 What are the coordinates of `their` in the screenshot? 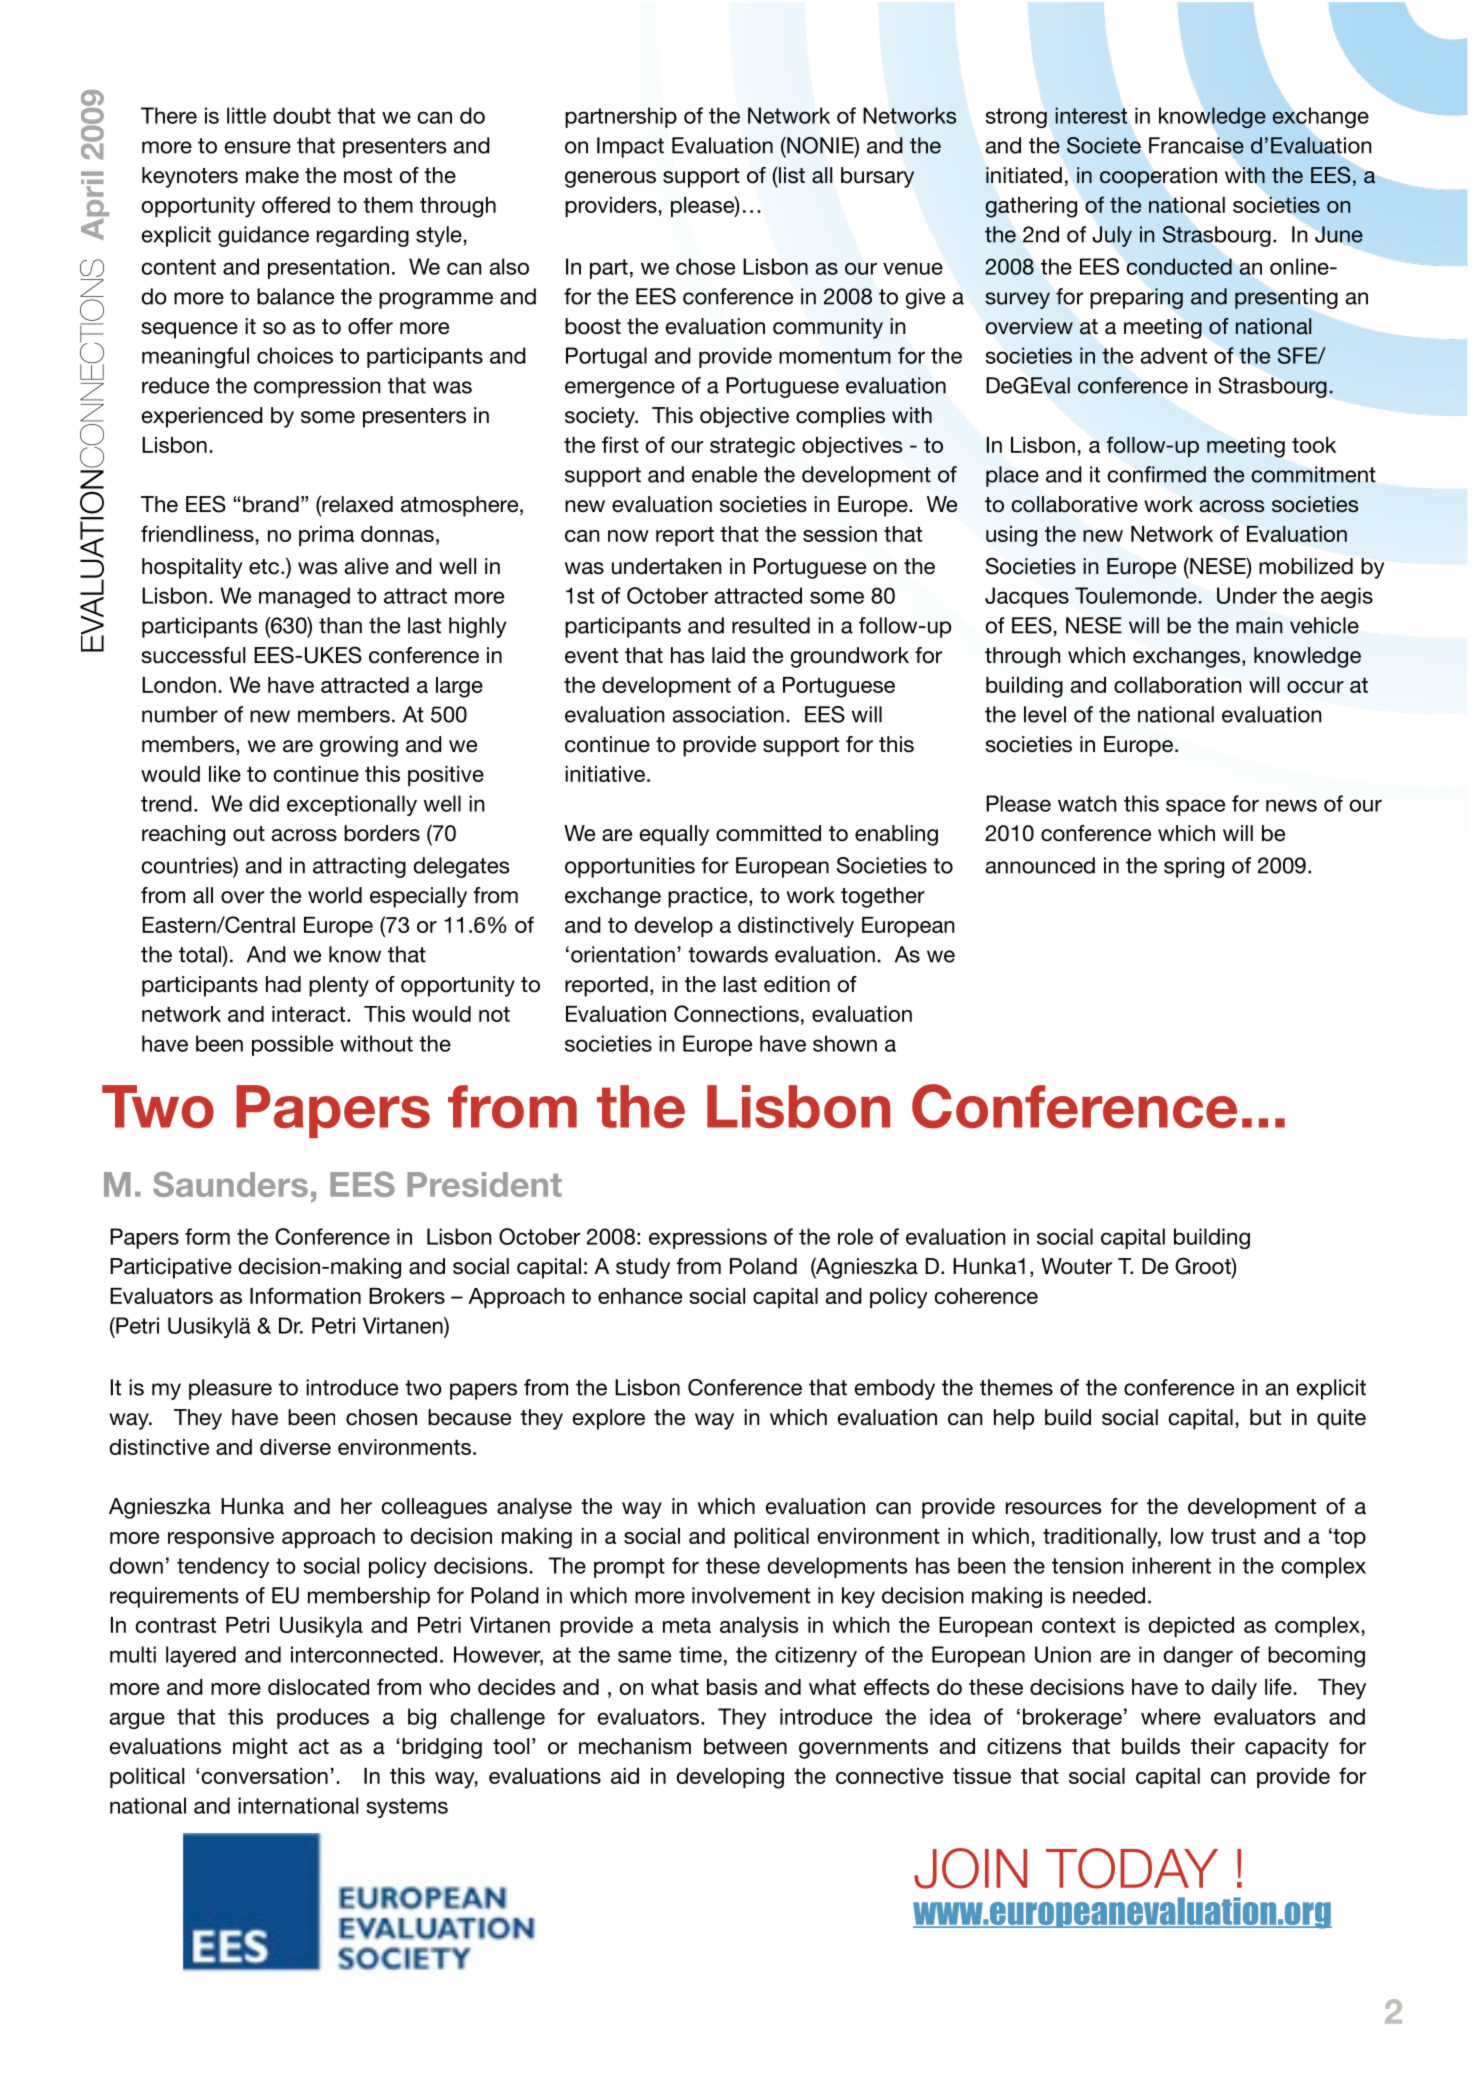 It's located at (1213, 1746).
